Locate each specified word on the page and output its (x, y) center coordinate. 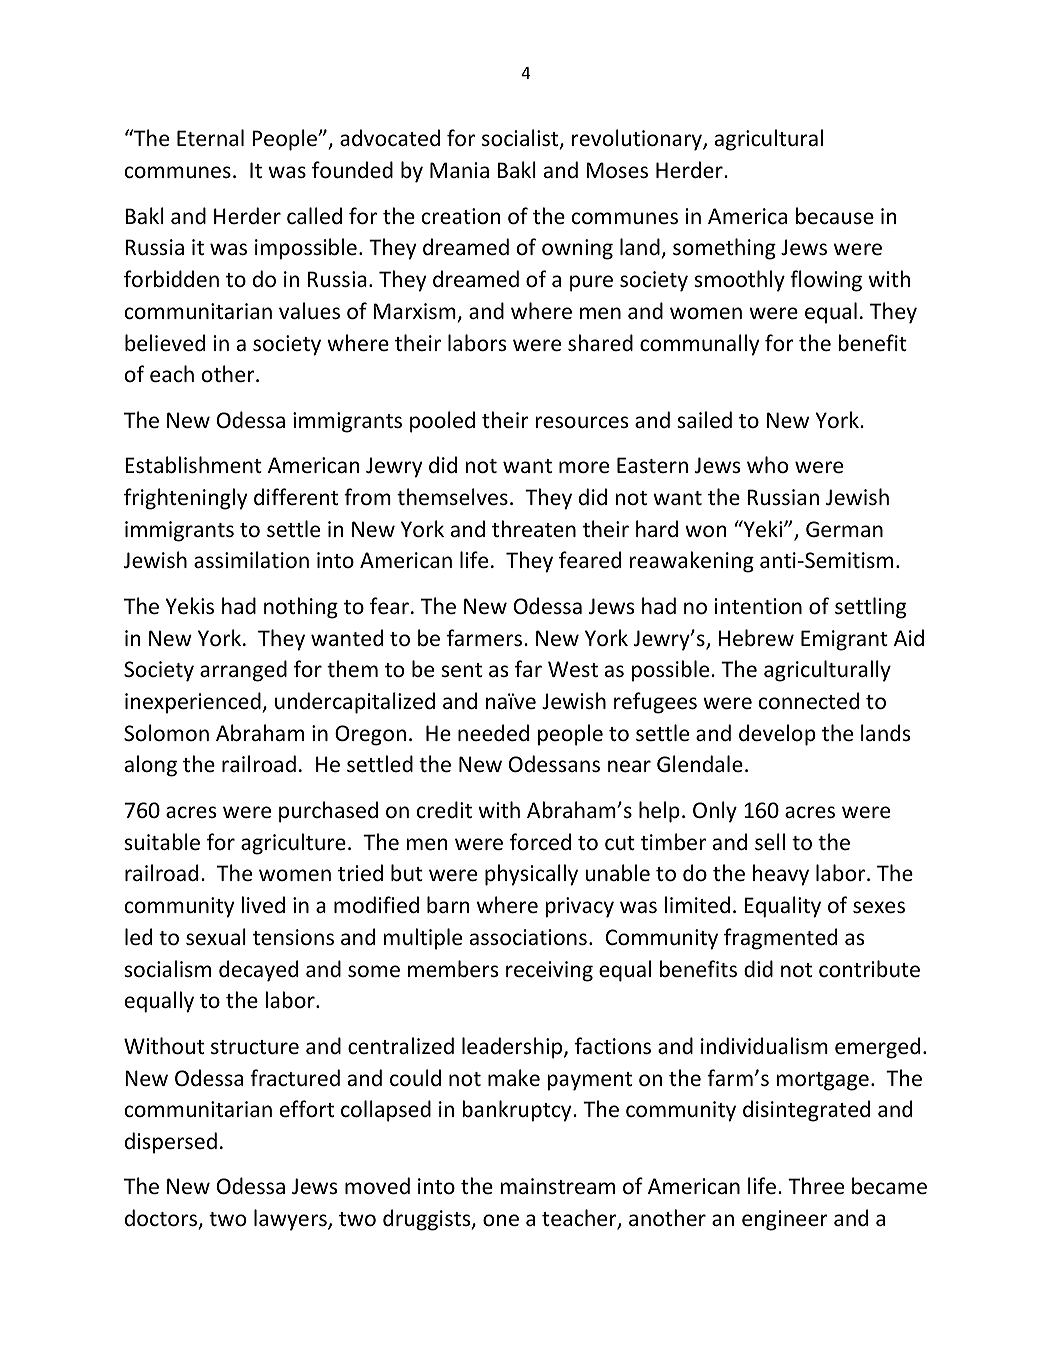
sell (770, 842)
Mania (459, 170)
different (296, 497)
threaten (534, 529)
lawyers (291, 1220)
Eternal (210, 138)
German (844, 529)
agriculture (293, 844)
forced (540, 842)
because (835, 216)
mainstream (558, 1186)
